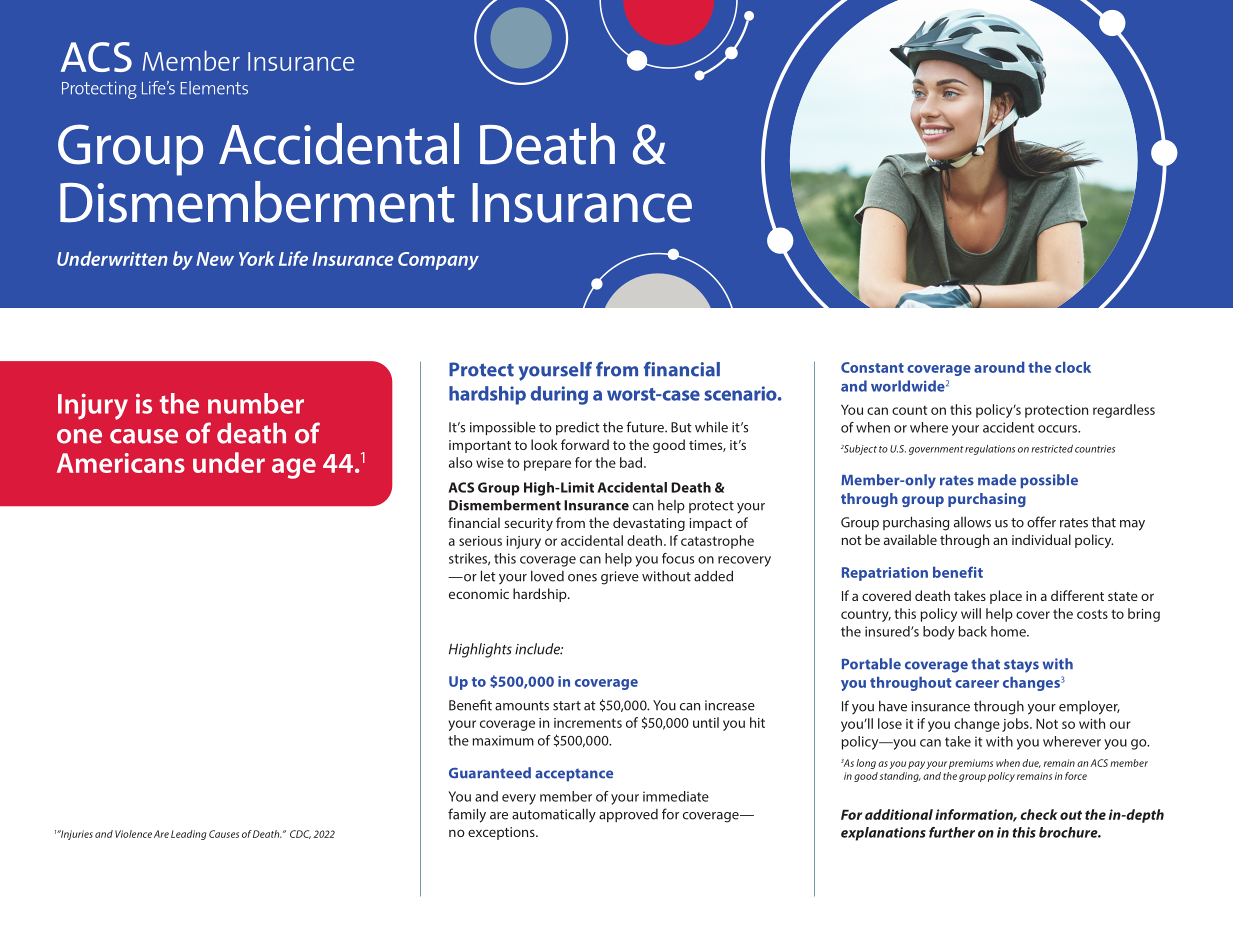 The height and width of the document is (952, 1233). What do you see at coordinates (522, 706) in the document?
I see `amounts` at bounding box center [522, 706].
